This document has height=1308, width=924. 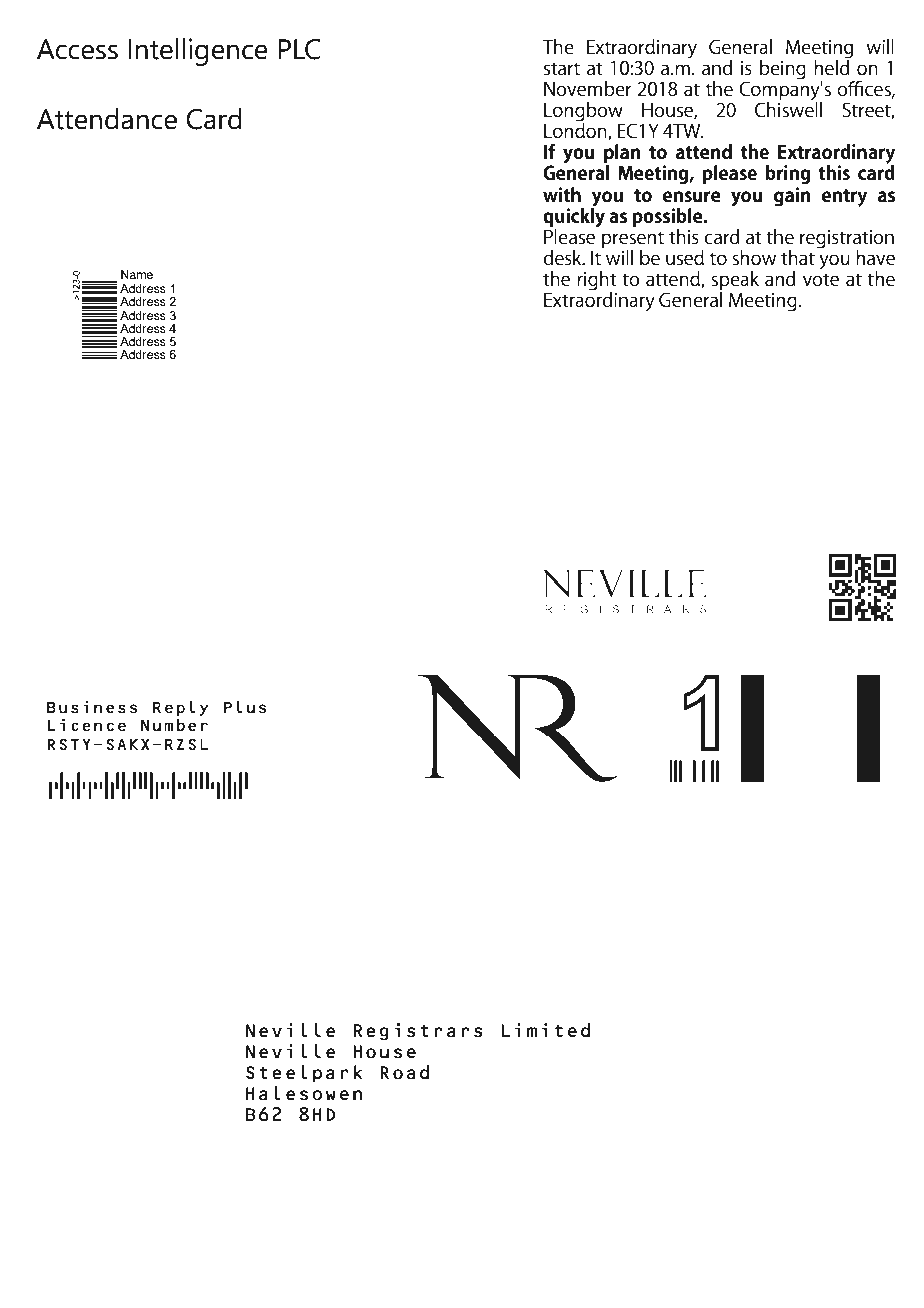 I want to click on Registrars, so click(x=418, y=1032).
